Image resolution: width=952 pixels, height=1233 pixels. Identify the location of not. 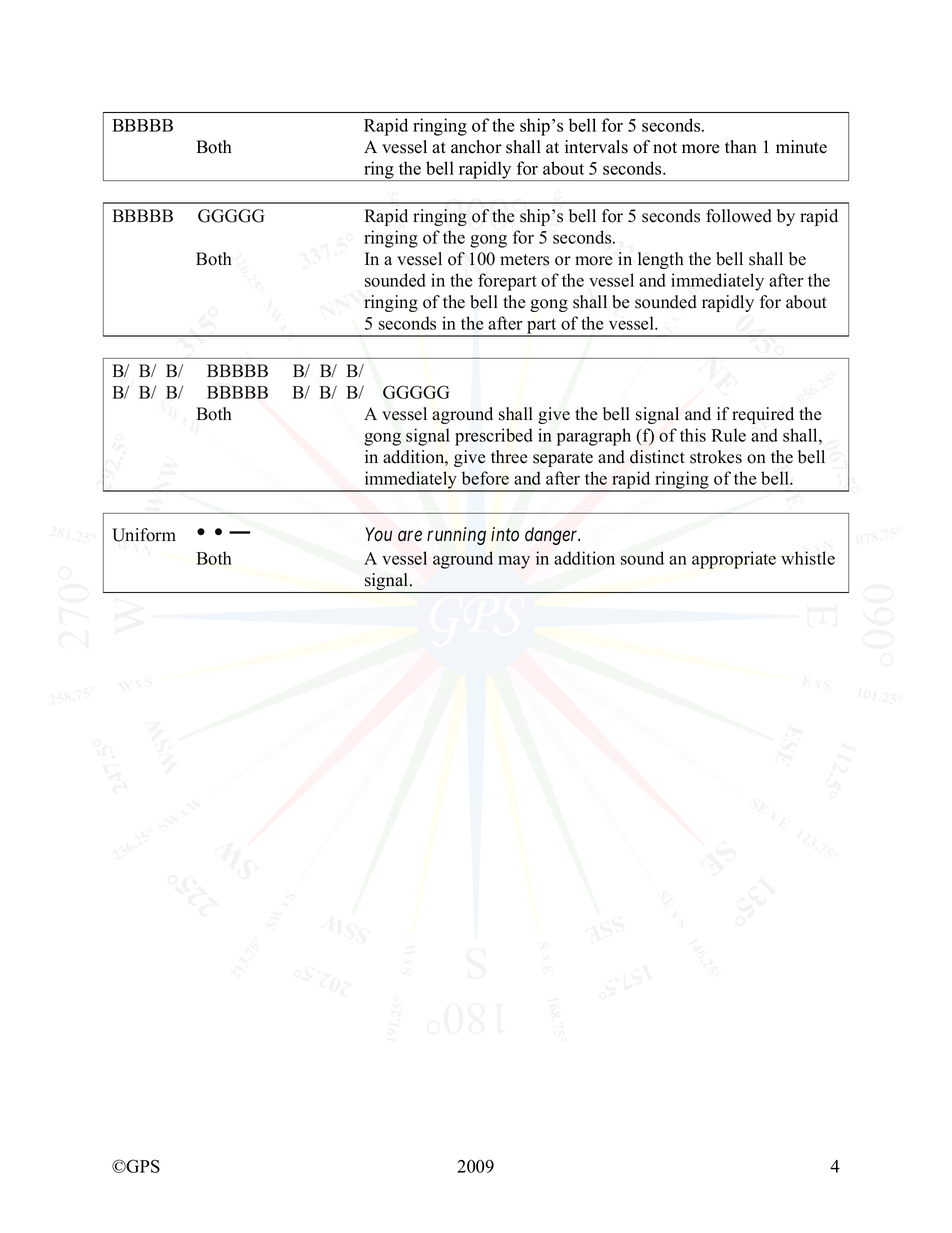
(665, 148).
